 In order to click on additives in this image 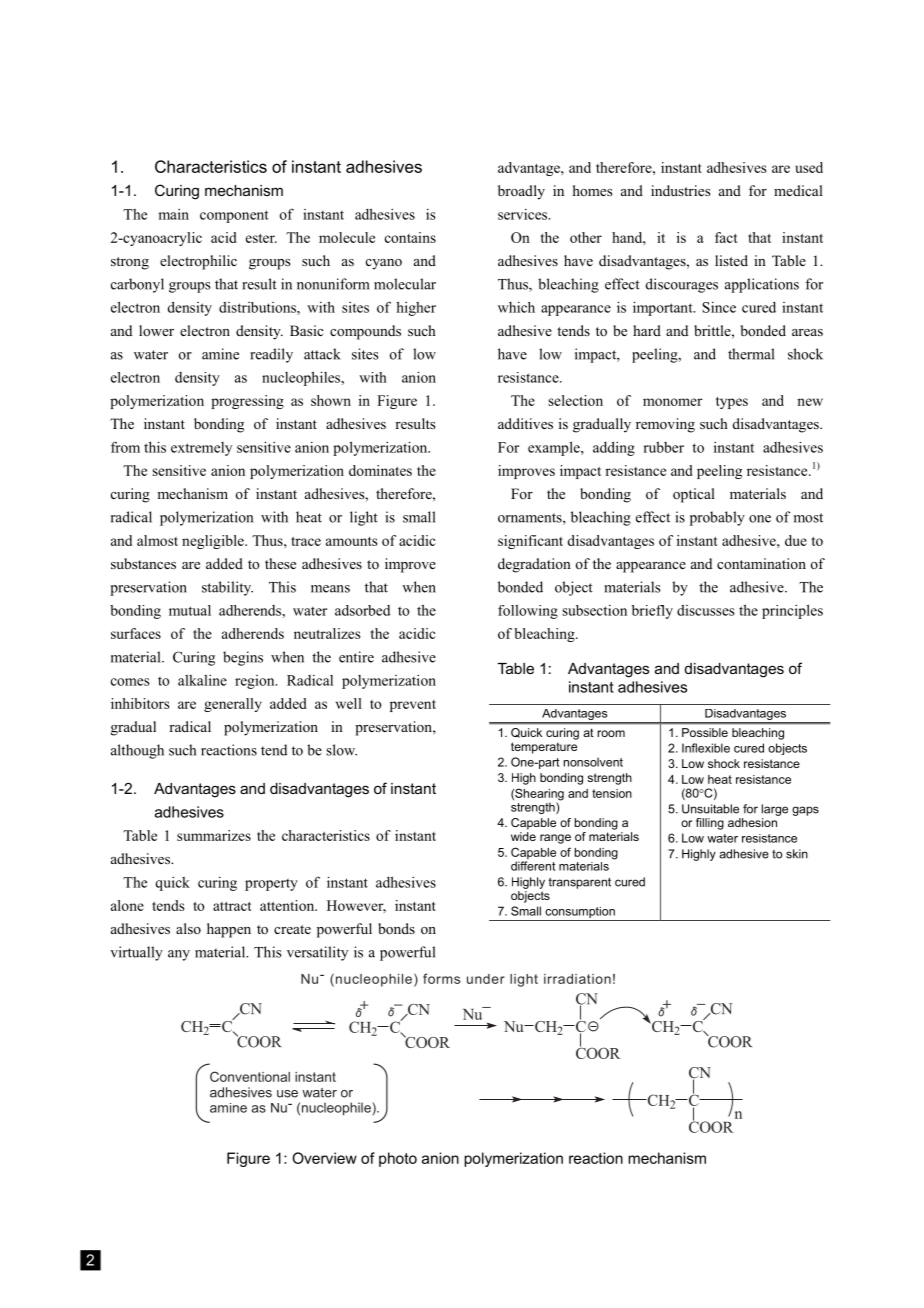, I will do `click(525, 423)`.
